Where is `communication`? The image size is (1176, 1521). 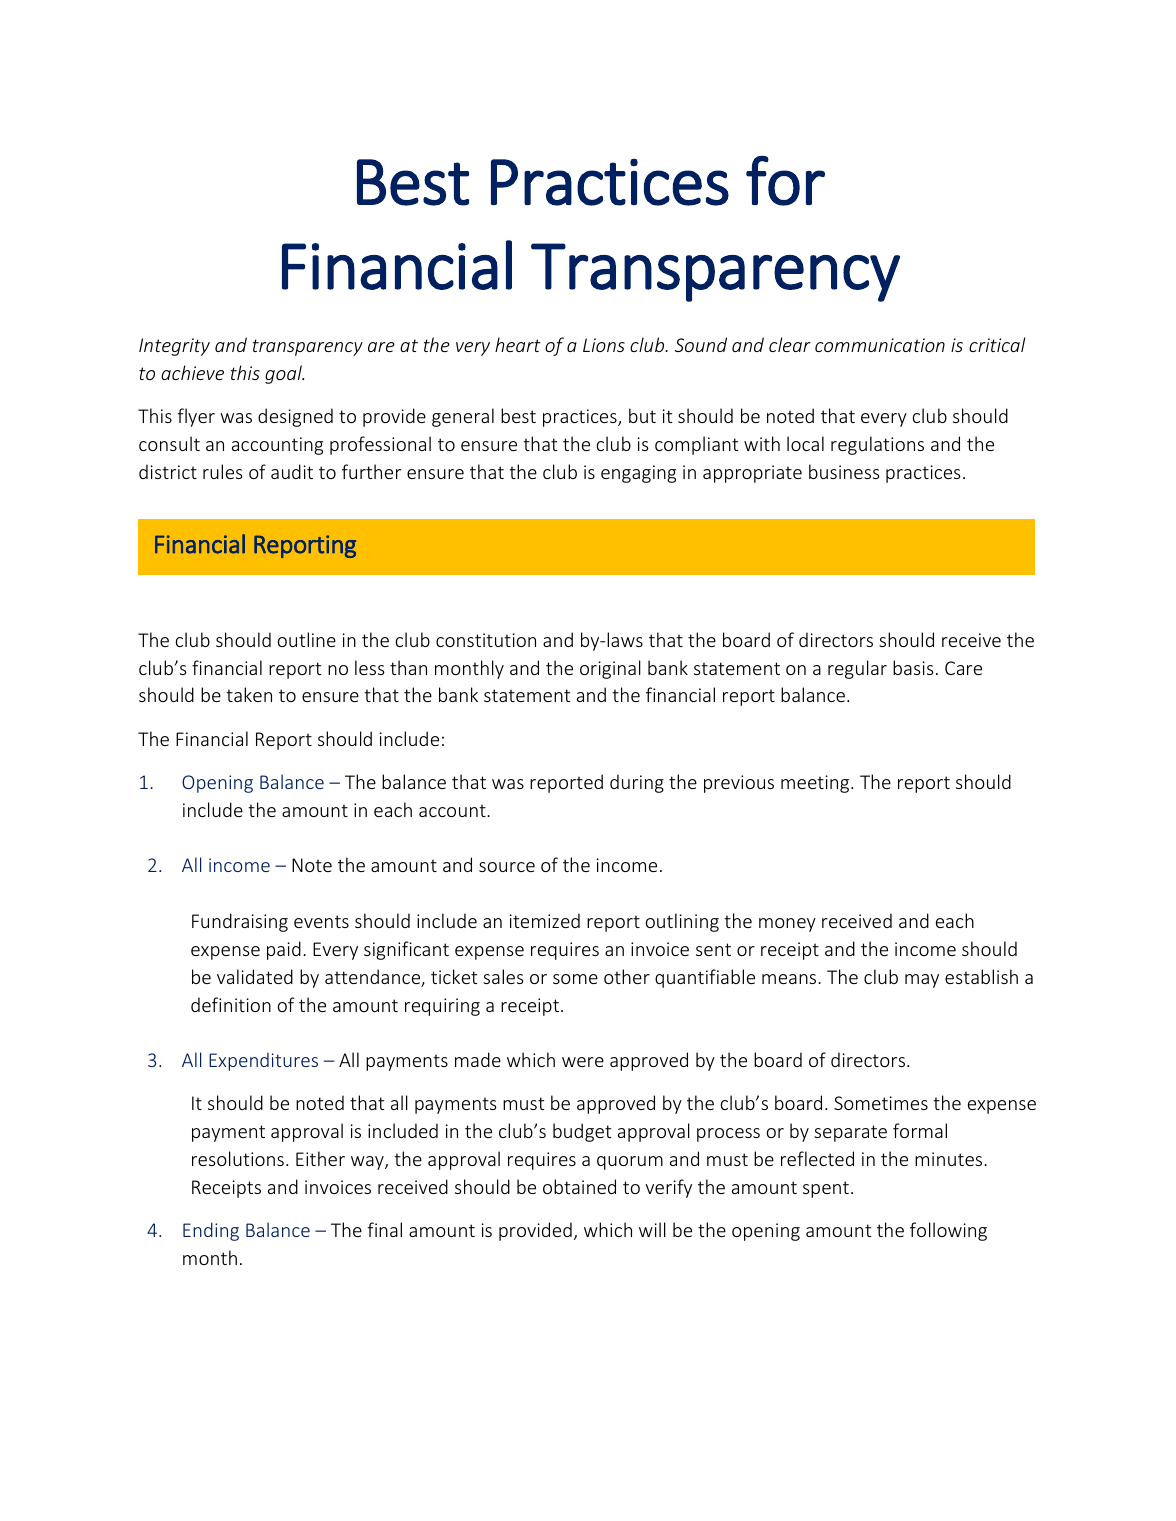 communication is located at coordinates (880, 345).
